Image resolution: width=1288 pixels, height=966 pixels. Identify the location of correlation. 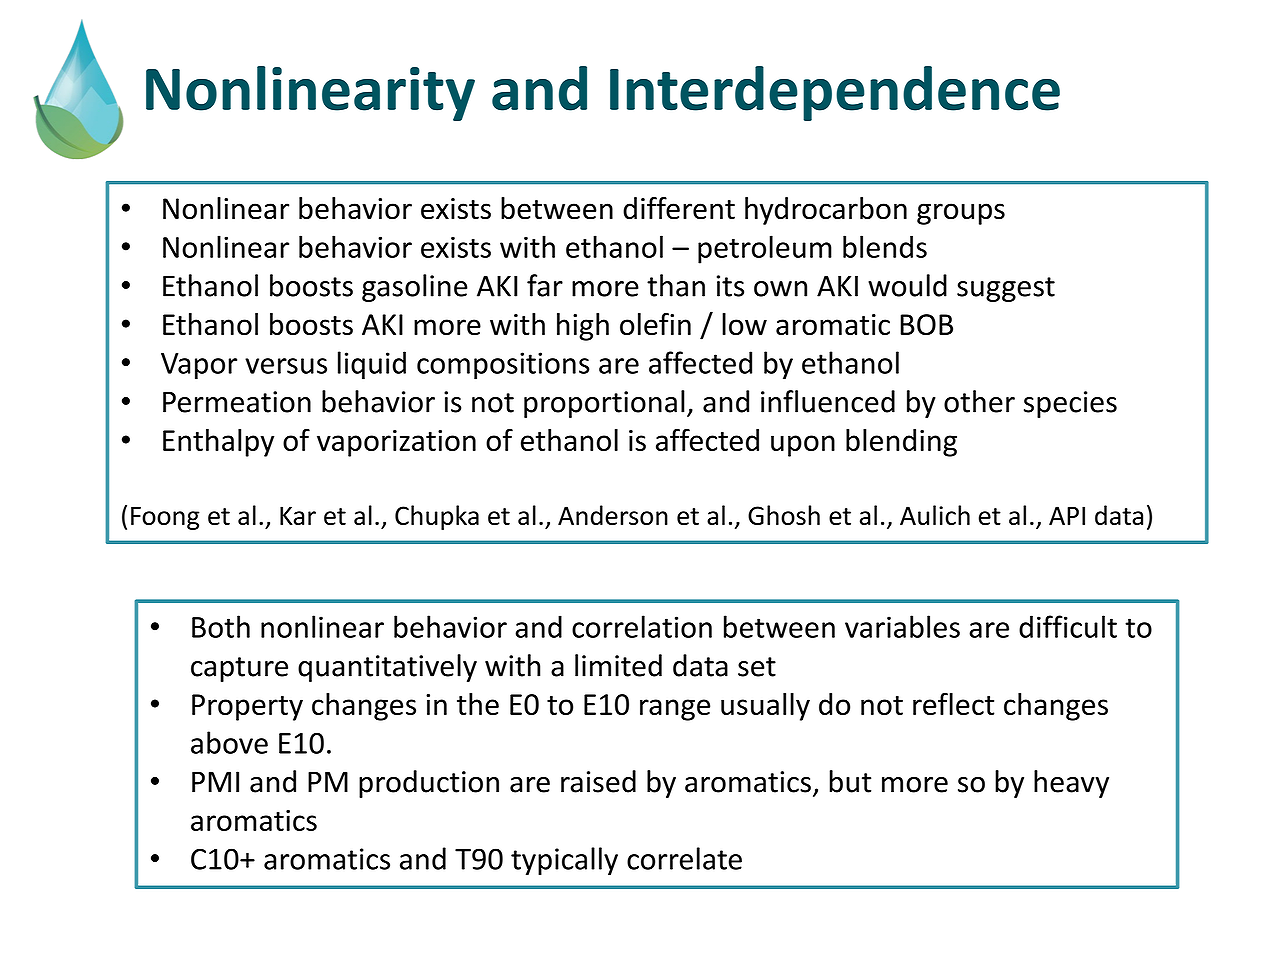
(642, 626).
